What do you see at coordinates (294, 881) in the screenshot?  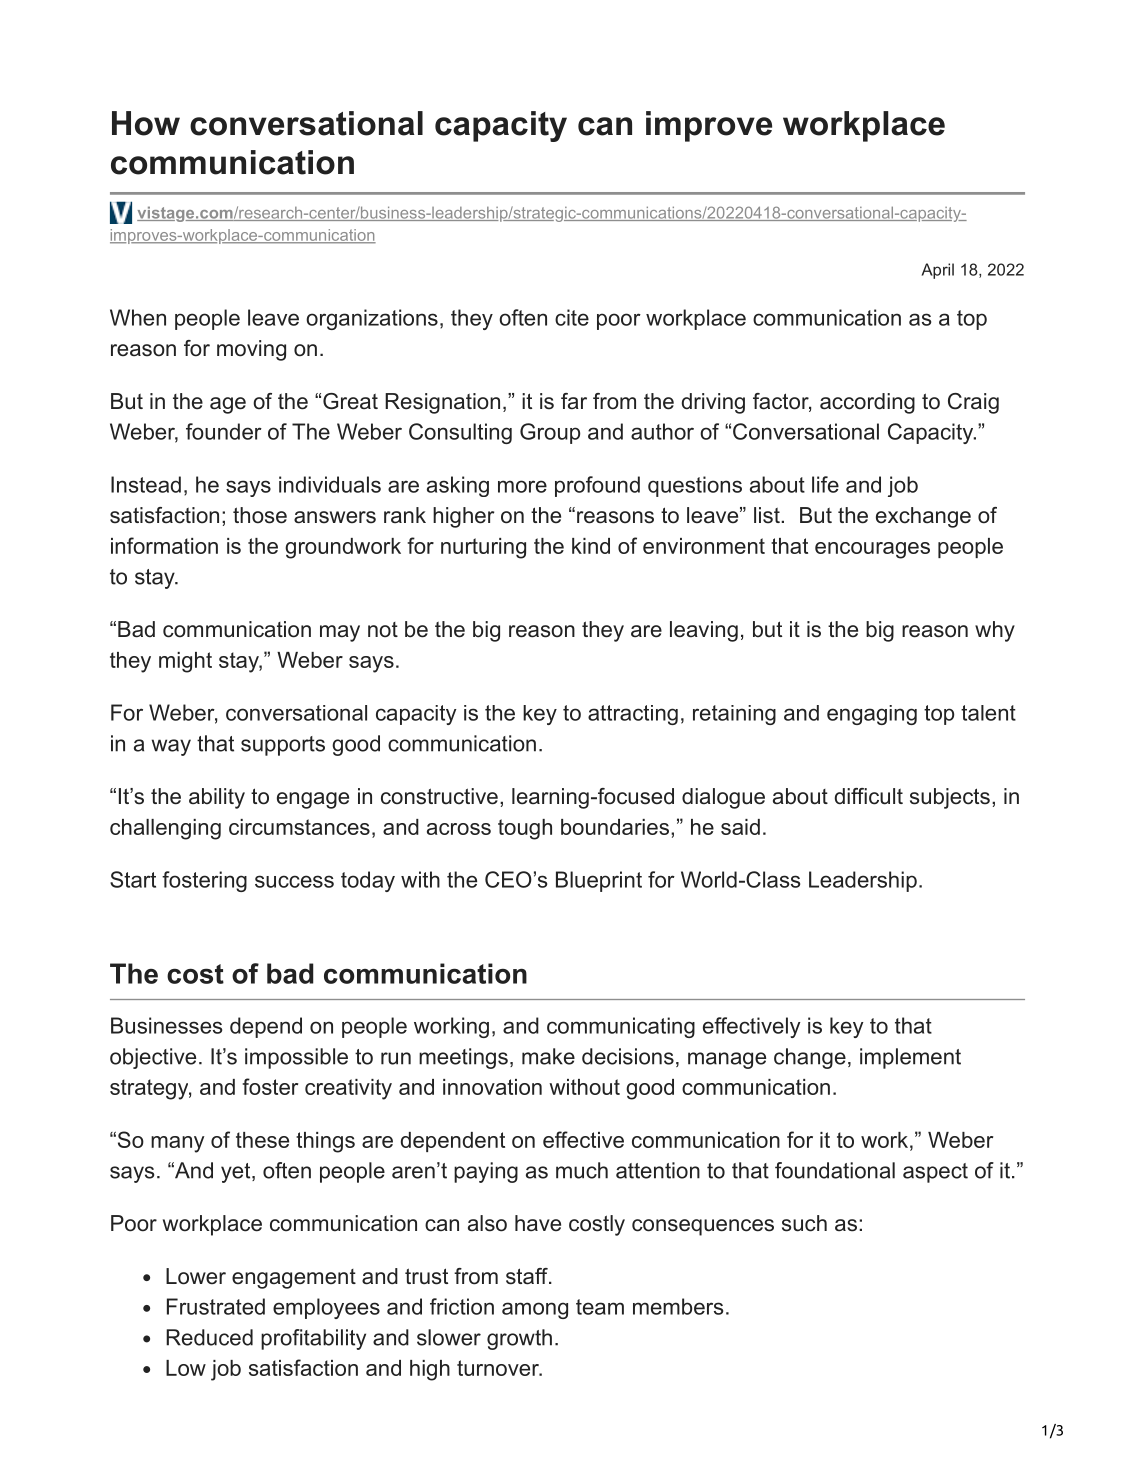 I see `success` at bounding box center [294, 881].
